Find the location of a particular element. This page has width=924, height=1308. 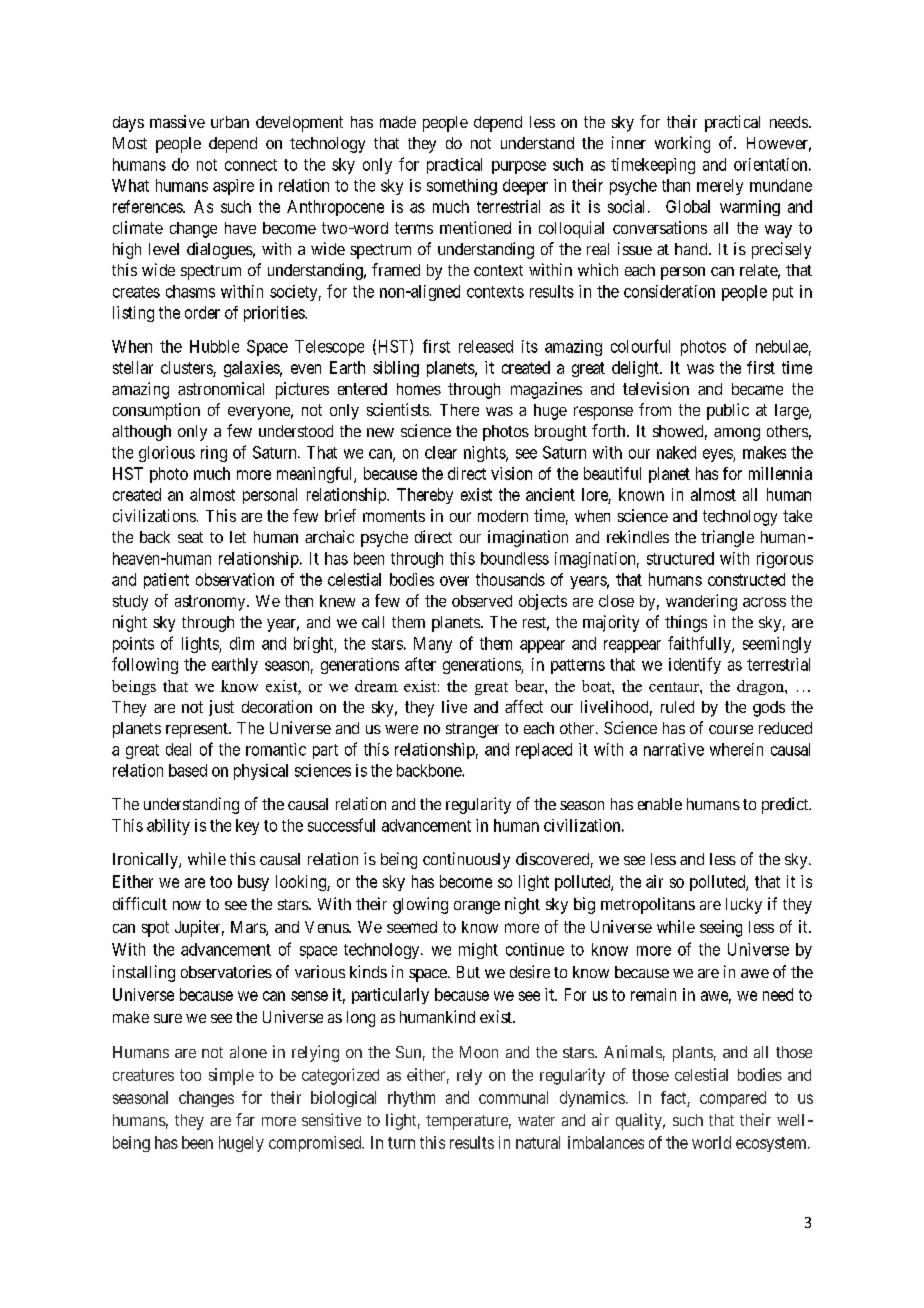

something is located at coordinates (462, 187).
